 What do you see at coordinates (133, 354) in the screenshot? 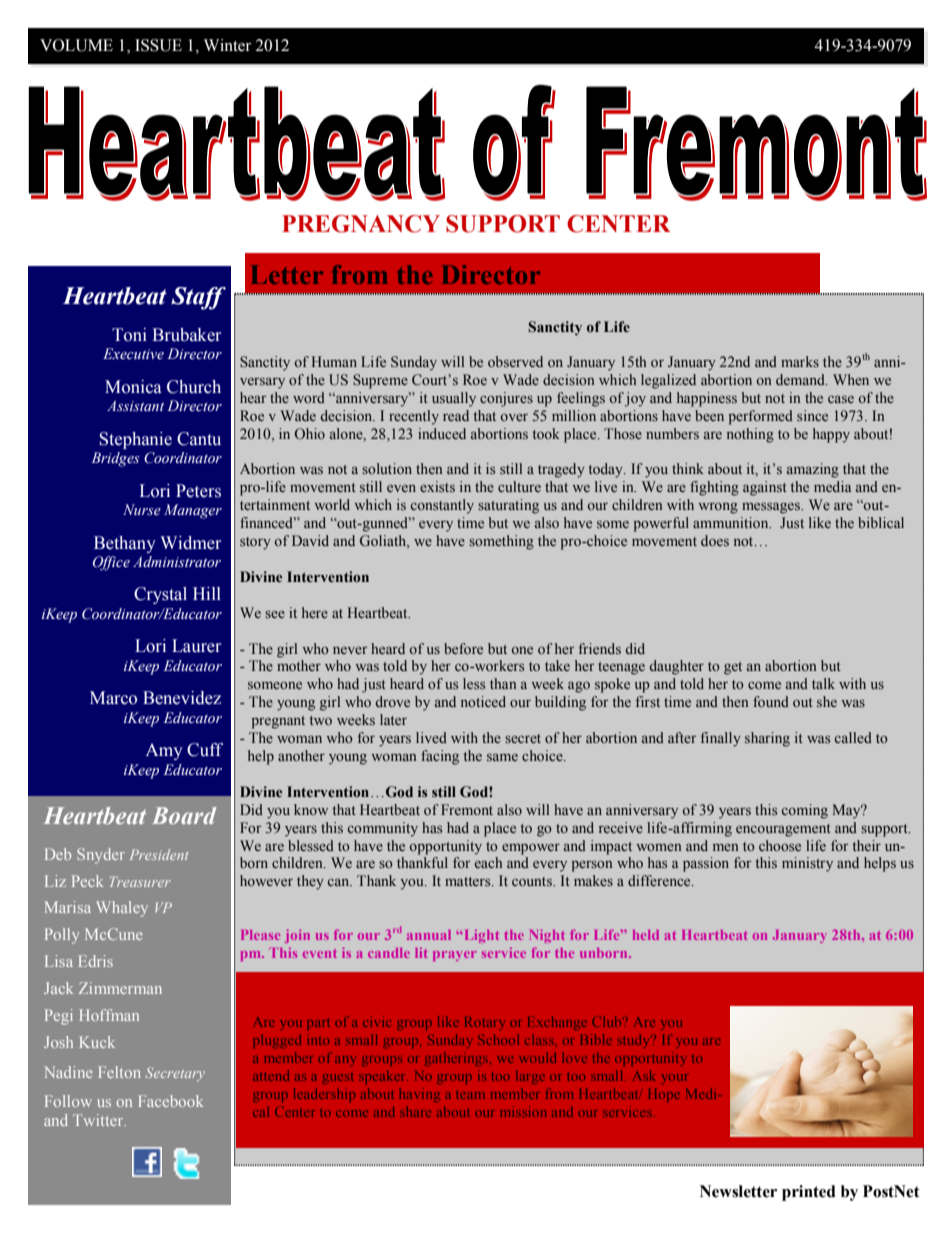
I see `Executive` at bounding box center [133, 354].
